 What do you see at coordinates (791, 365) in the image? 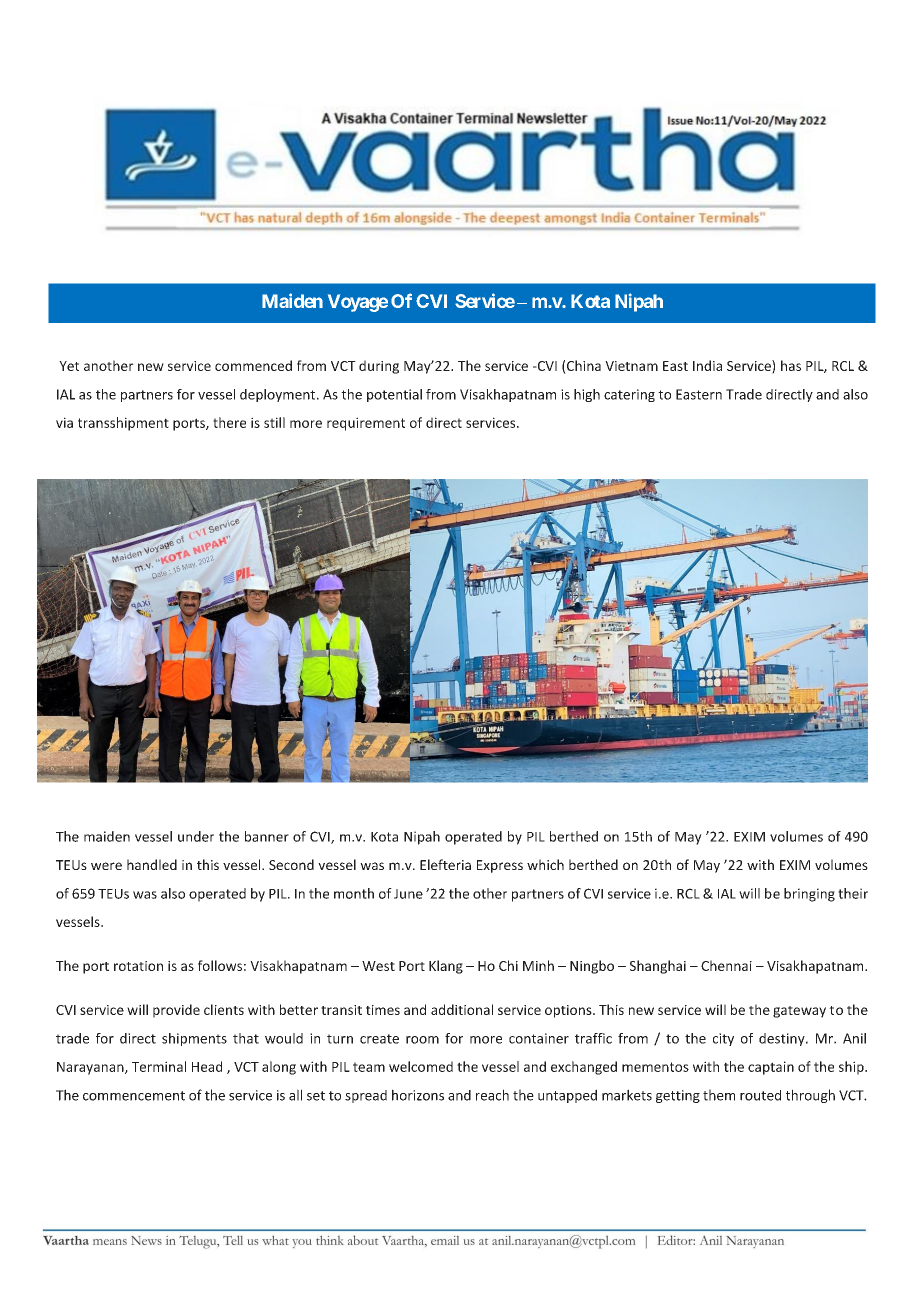
I see `has` at bounding box center [791, 365].
